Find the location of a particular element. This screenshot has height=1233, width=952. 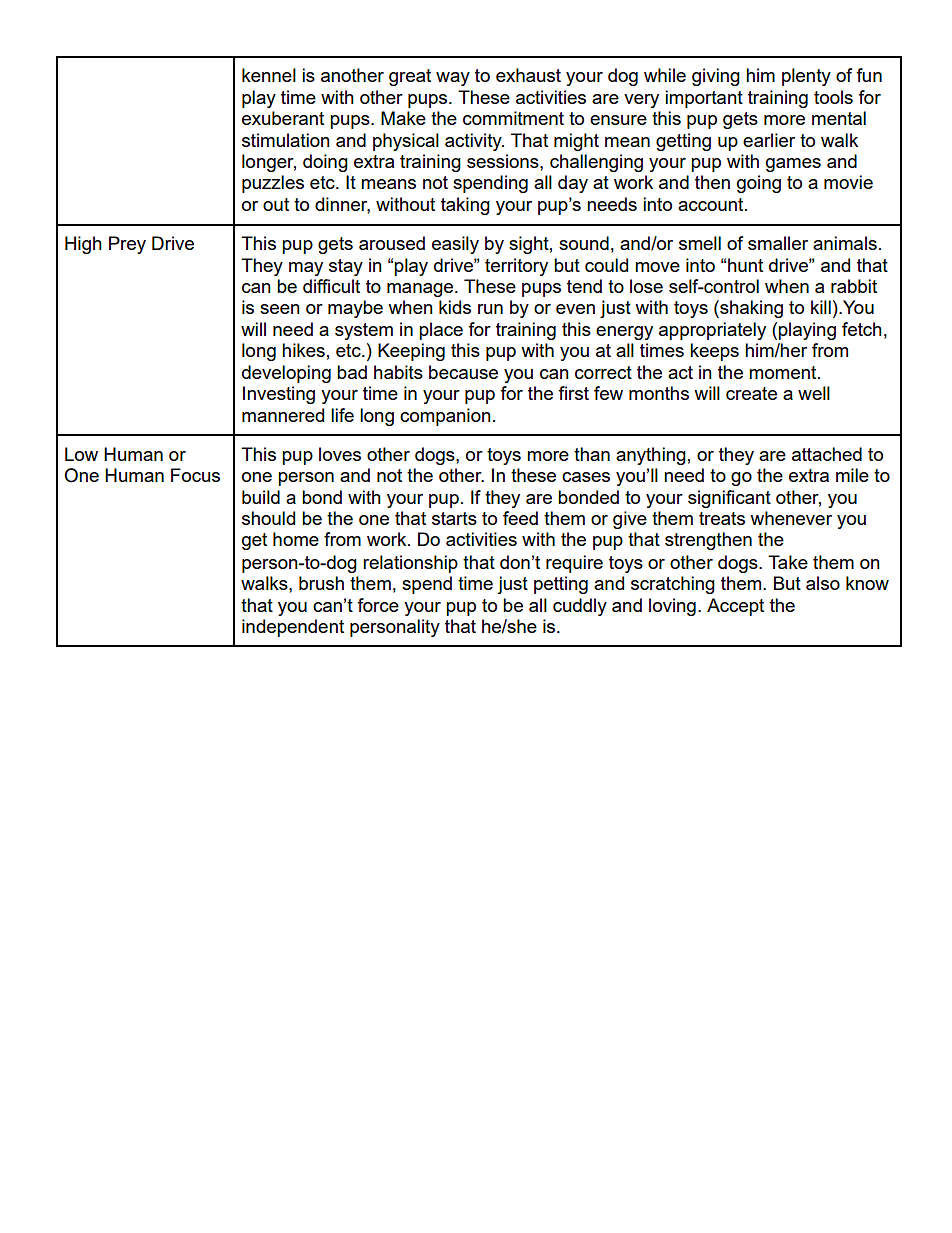

starts is located at coordinates (454, 518).
